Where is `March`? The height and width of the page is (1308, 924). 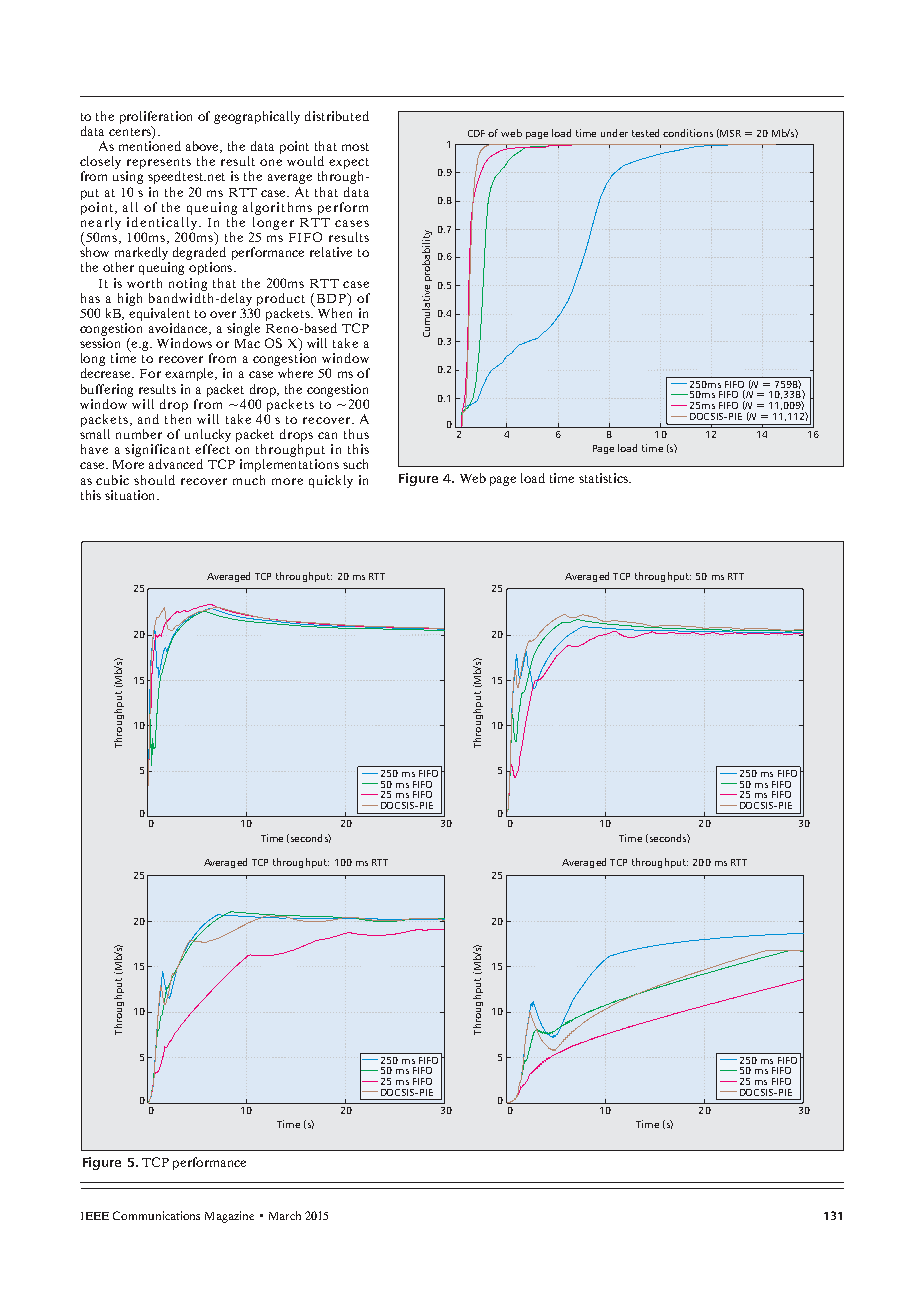 March is located at coordinates (285, 1215).
